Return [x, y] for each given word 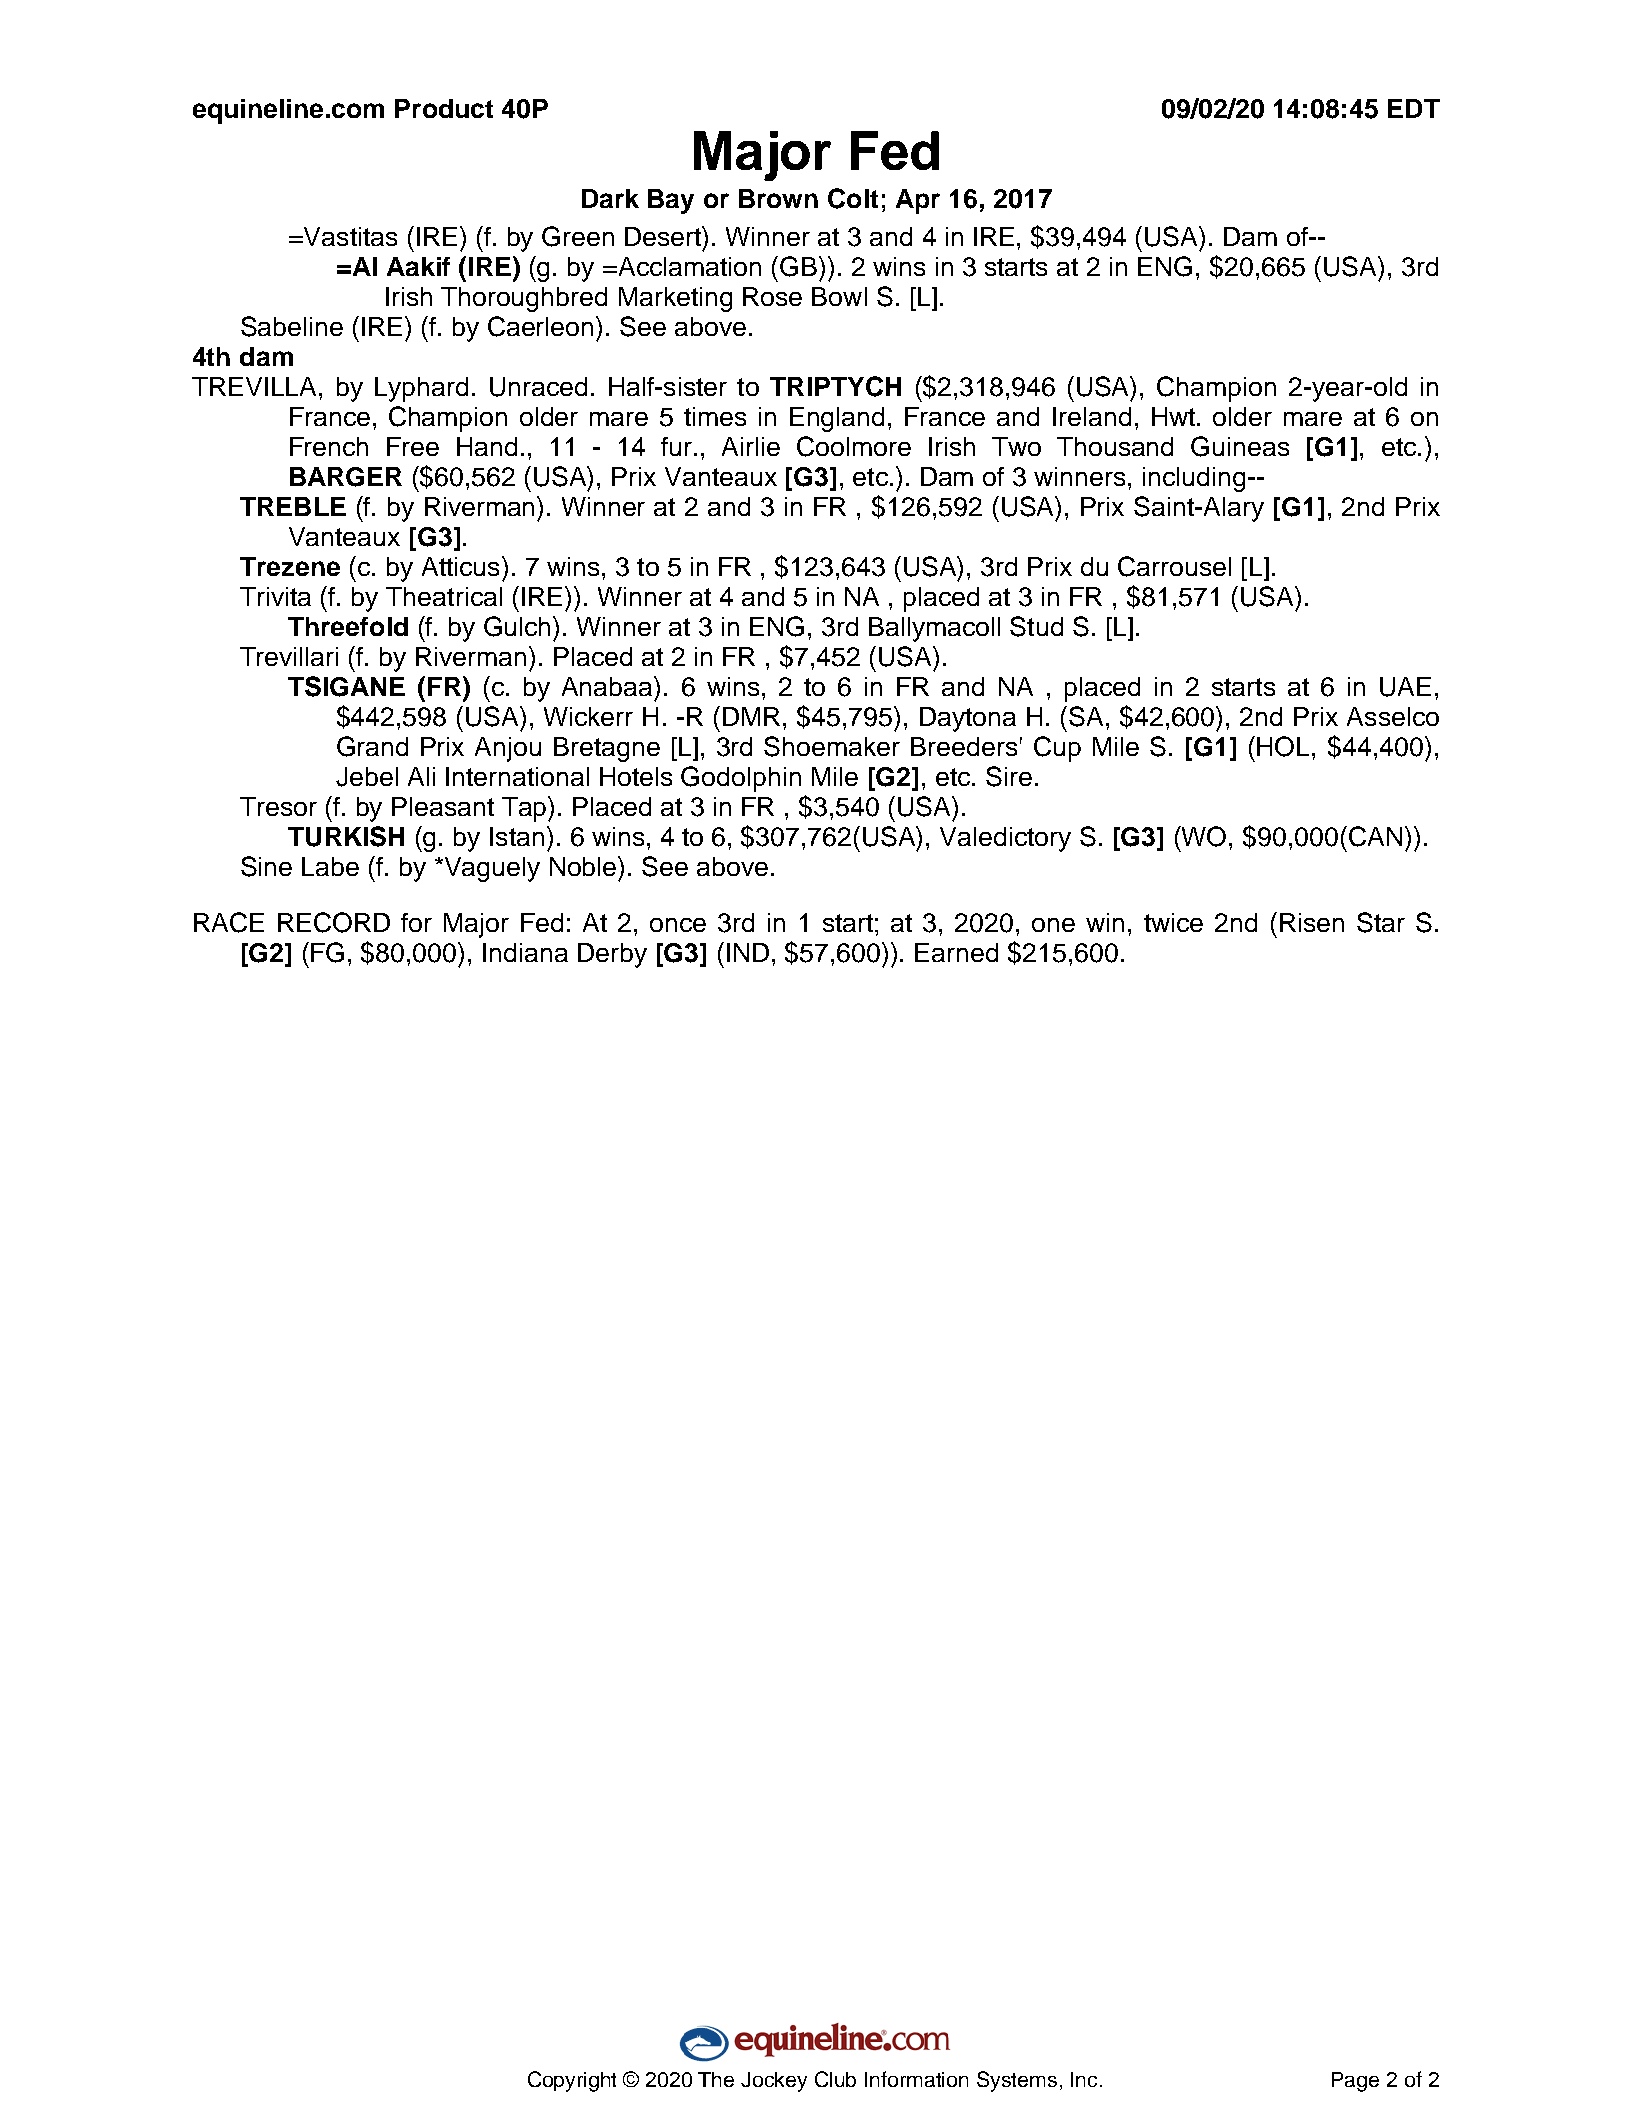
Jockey [774, 2082]
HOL [1283, 746]
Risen [1312, 922]
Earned [956, 952]
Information [916, 2079]
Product [444, 108]
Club [835, 2079]
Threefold [348, 626]
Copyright [572, 2081]
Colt [853, 198]
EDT [1414, 108]
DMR [751, 716]
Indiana [525, 952]
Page [1355, 2082]
